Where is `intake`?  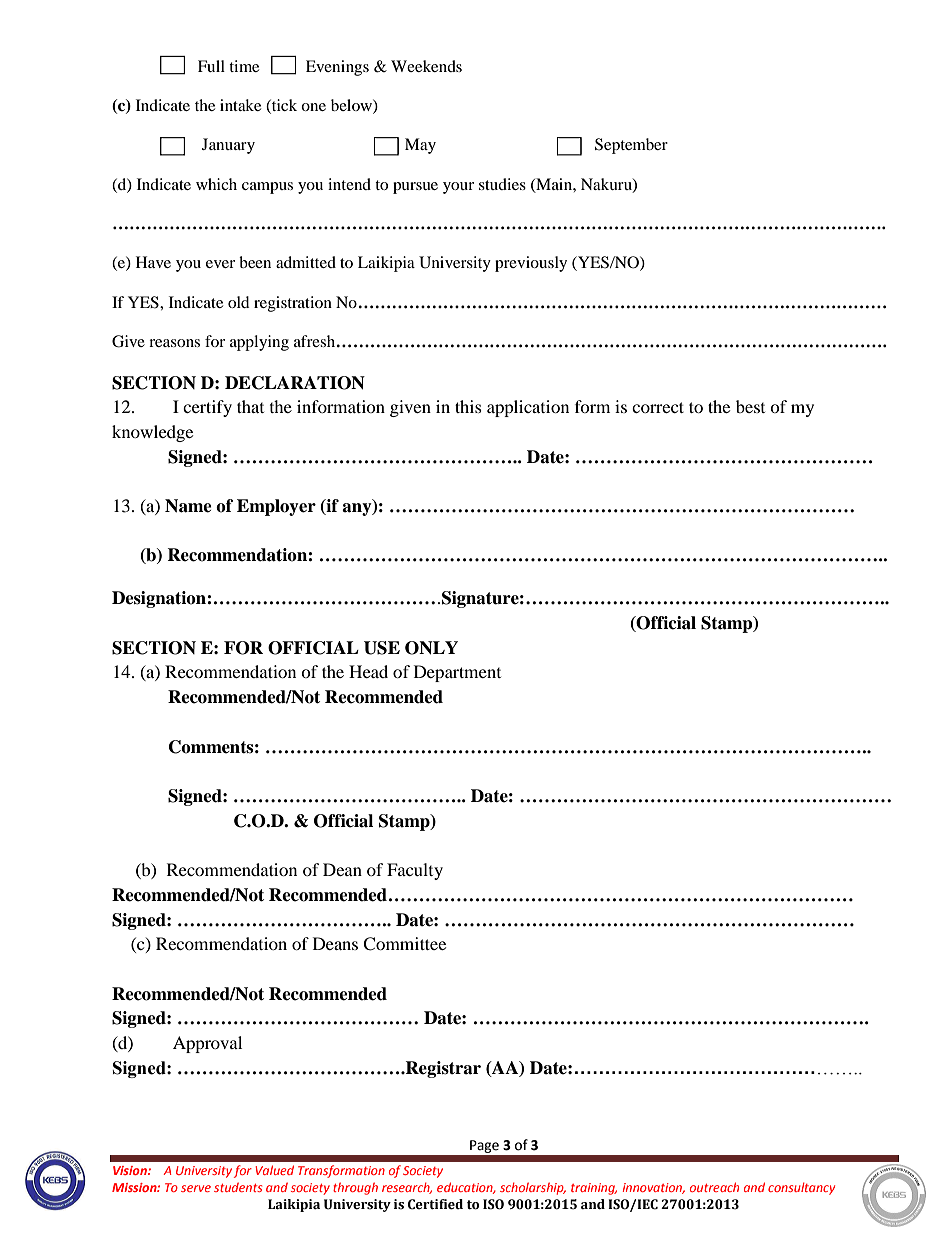
intake is located at coordinates (240, 105).
